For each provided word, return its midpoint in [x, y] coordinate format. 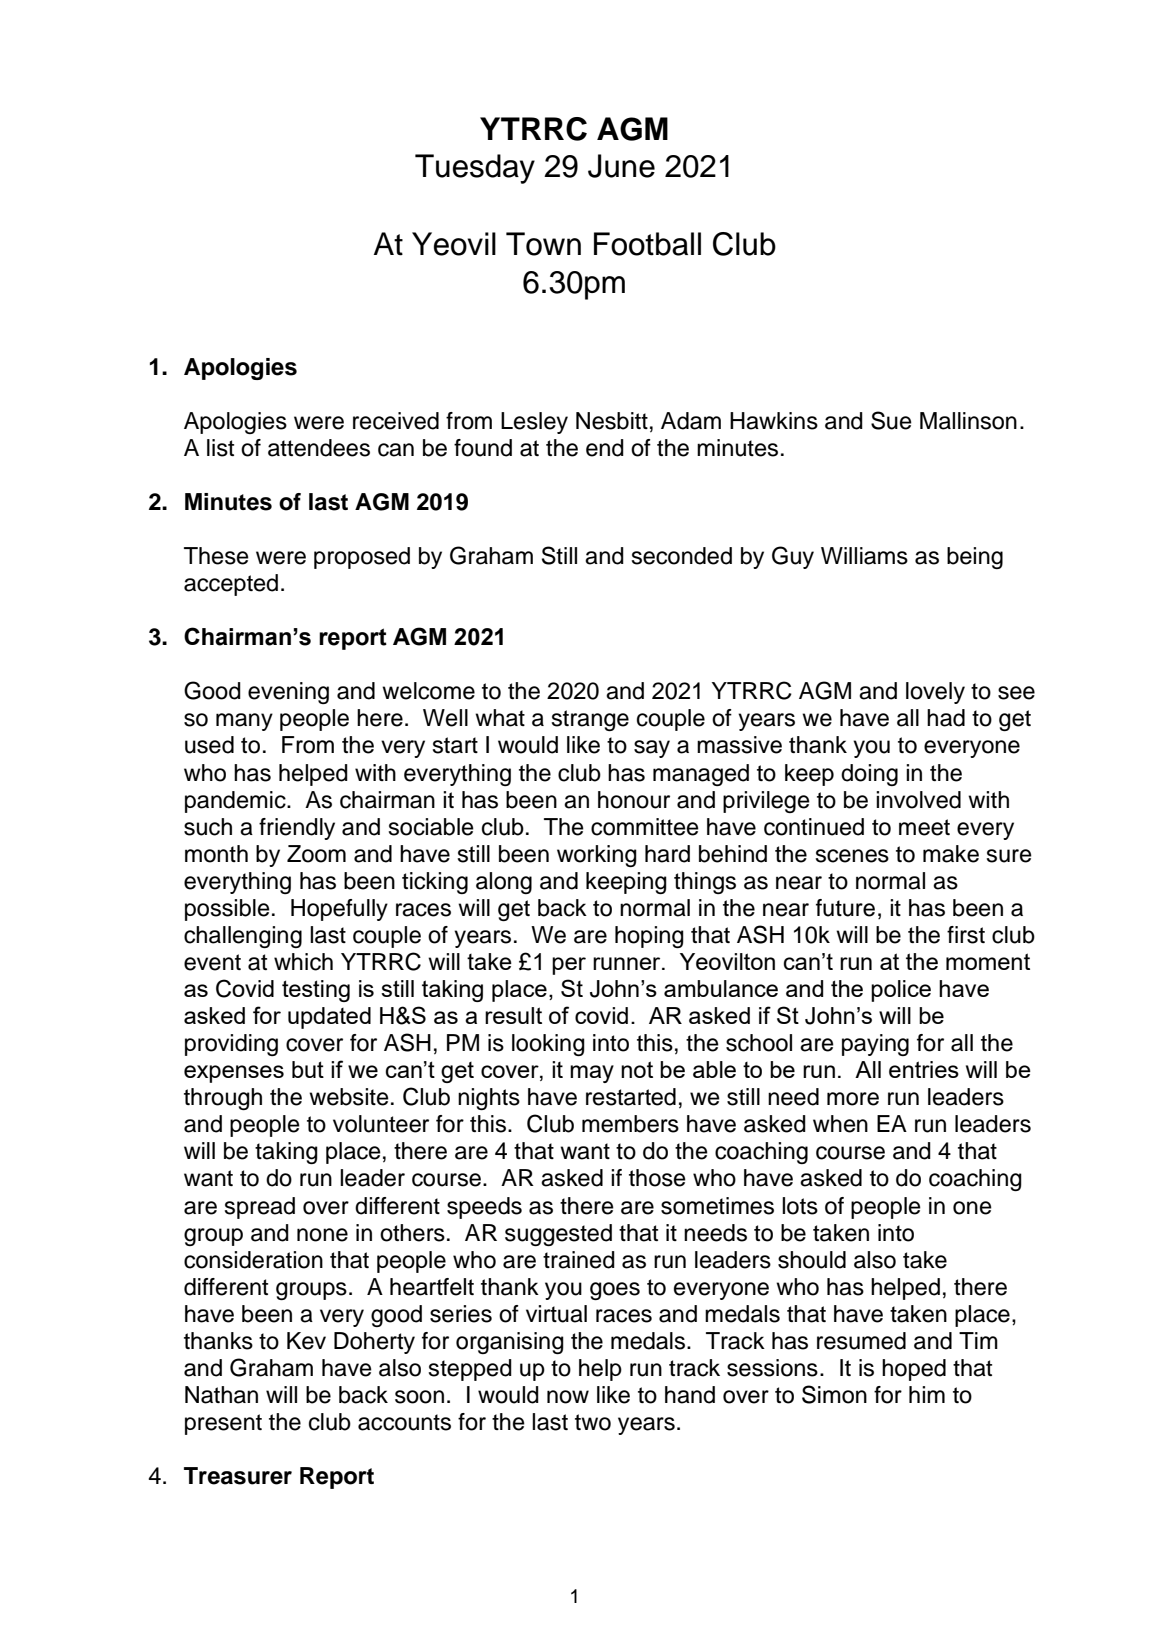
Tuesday [475, 169]
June [621, 166]
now [568, 1397]
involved [918, 800]
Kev [306, 1341]
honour [634, 800]
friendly [297, 829]
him [927, 1394]
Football [647, 244]
